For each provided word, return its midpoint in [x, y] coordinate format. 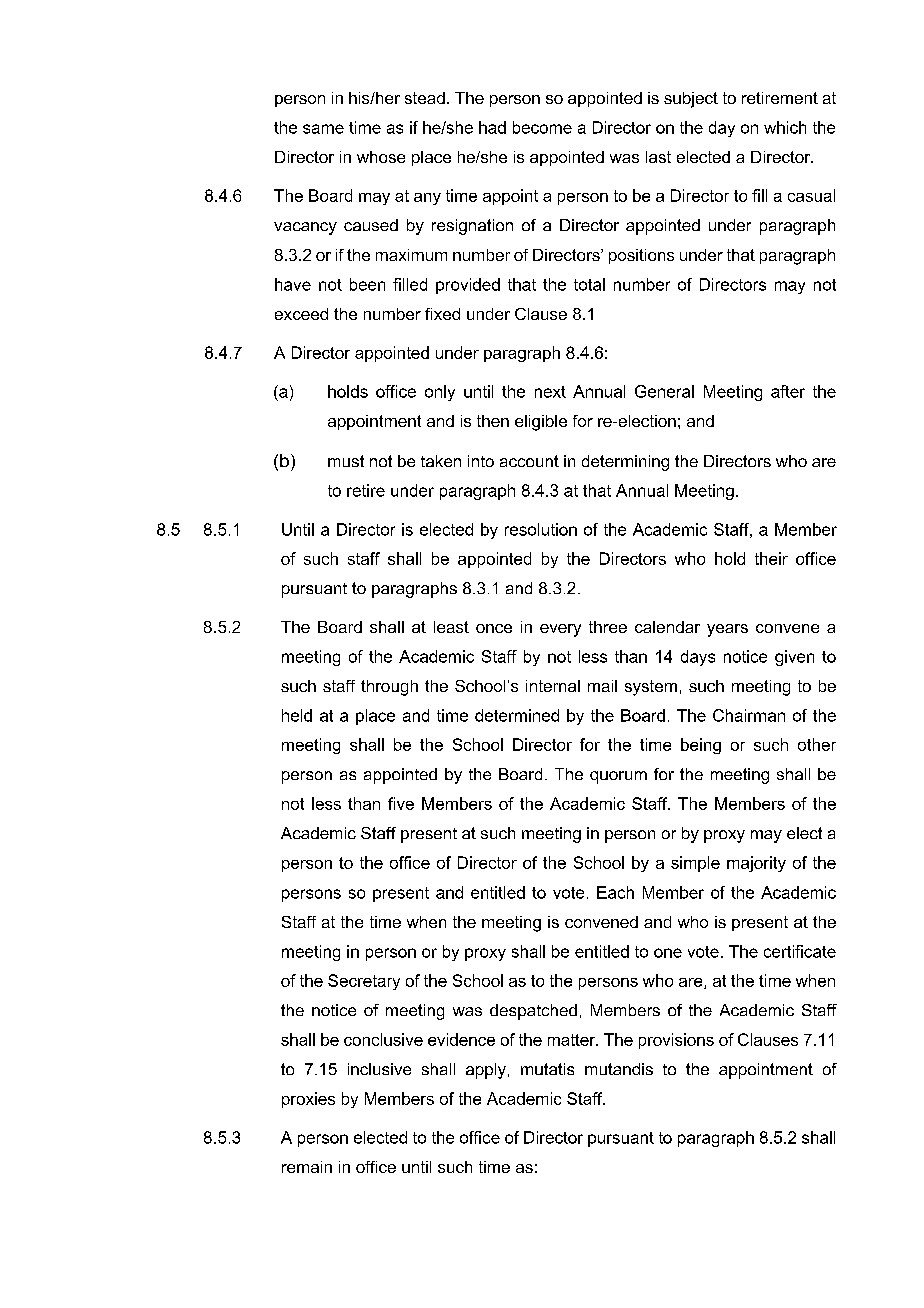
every [560, 630]
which [785, 127]
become [542, 127]
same [323, 129]
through [389, 688]
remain [307, 1167]
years [727, 630]
